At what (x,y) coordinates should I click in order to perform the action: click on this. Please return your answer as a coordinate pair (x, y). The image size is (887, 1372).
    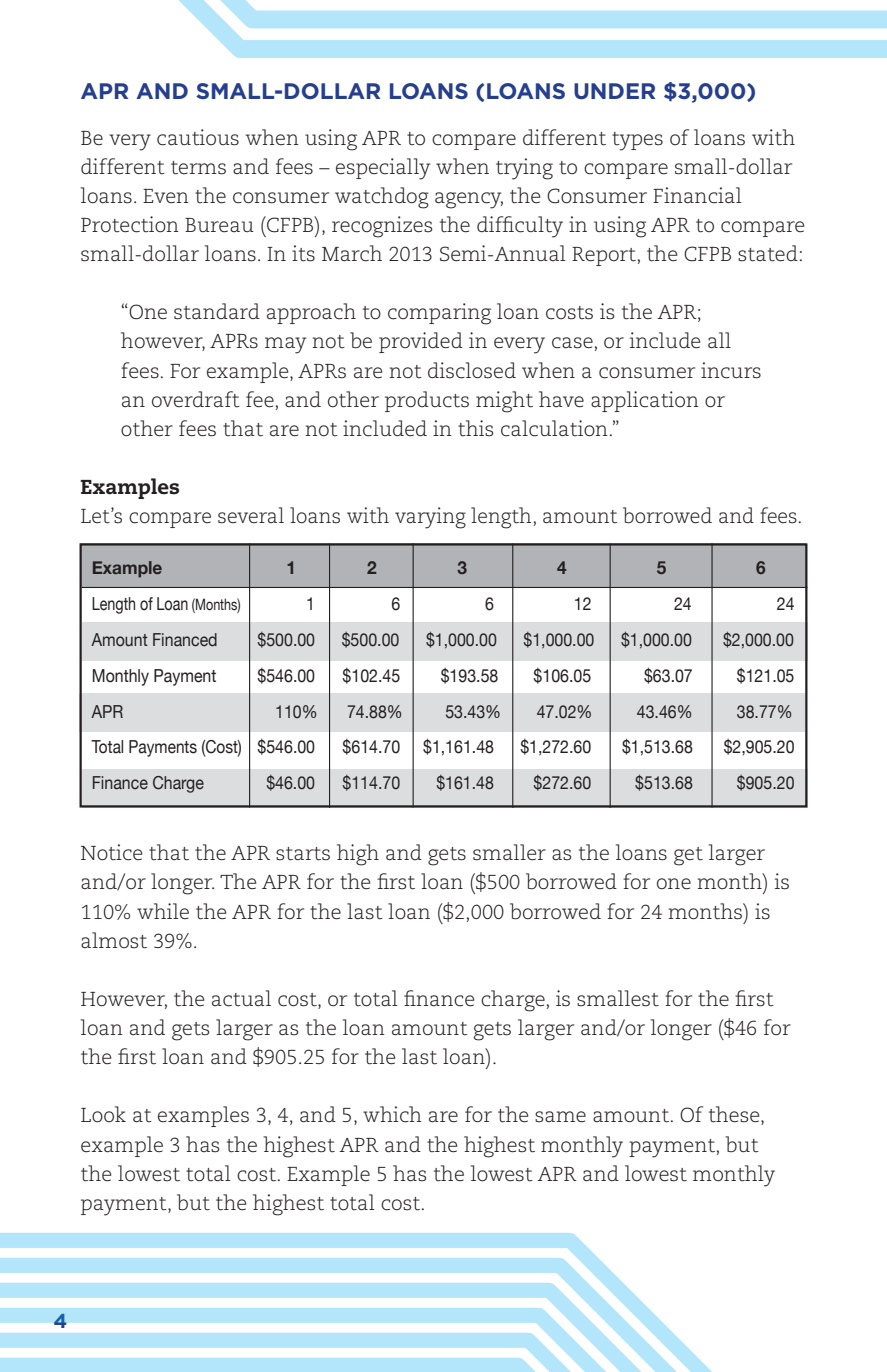
    Looking at the image, I should click on (475, 428).
